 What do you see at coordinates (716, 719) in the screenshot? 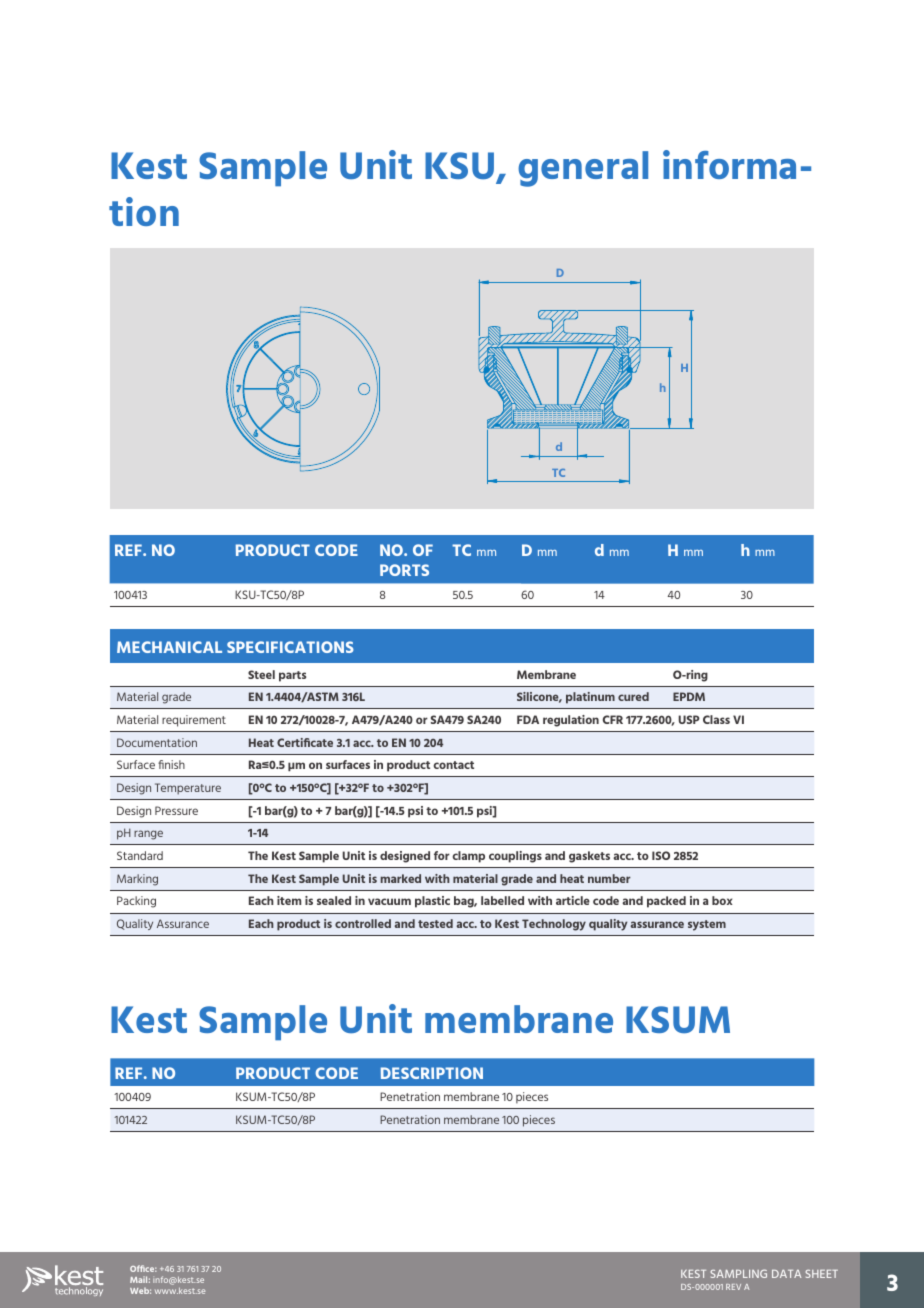
I see `Class` at bounding box center [716, 719].
